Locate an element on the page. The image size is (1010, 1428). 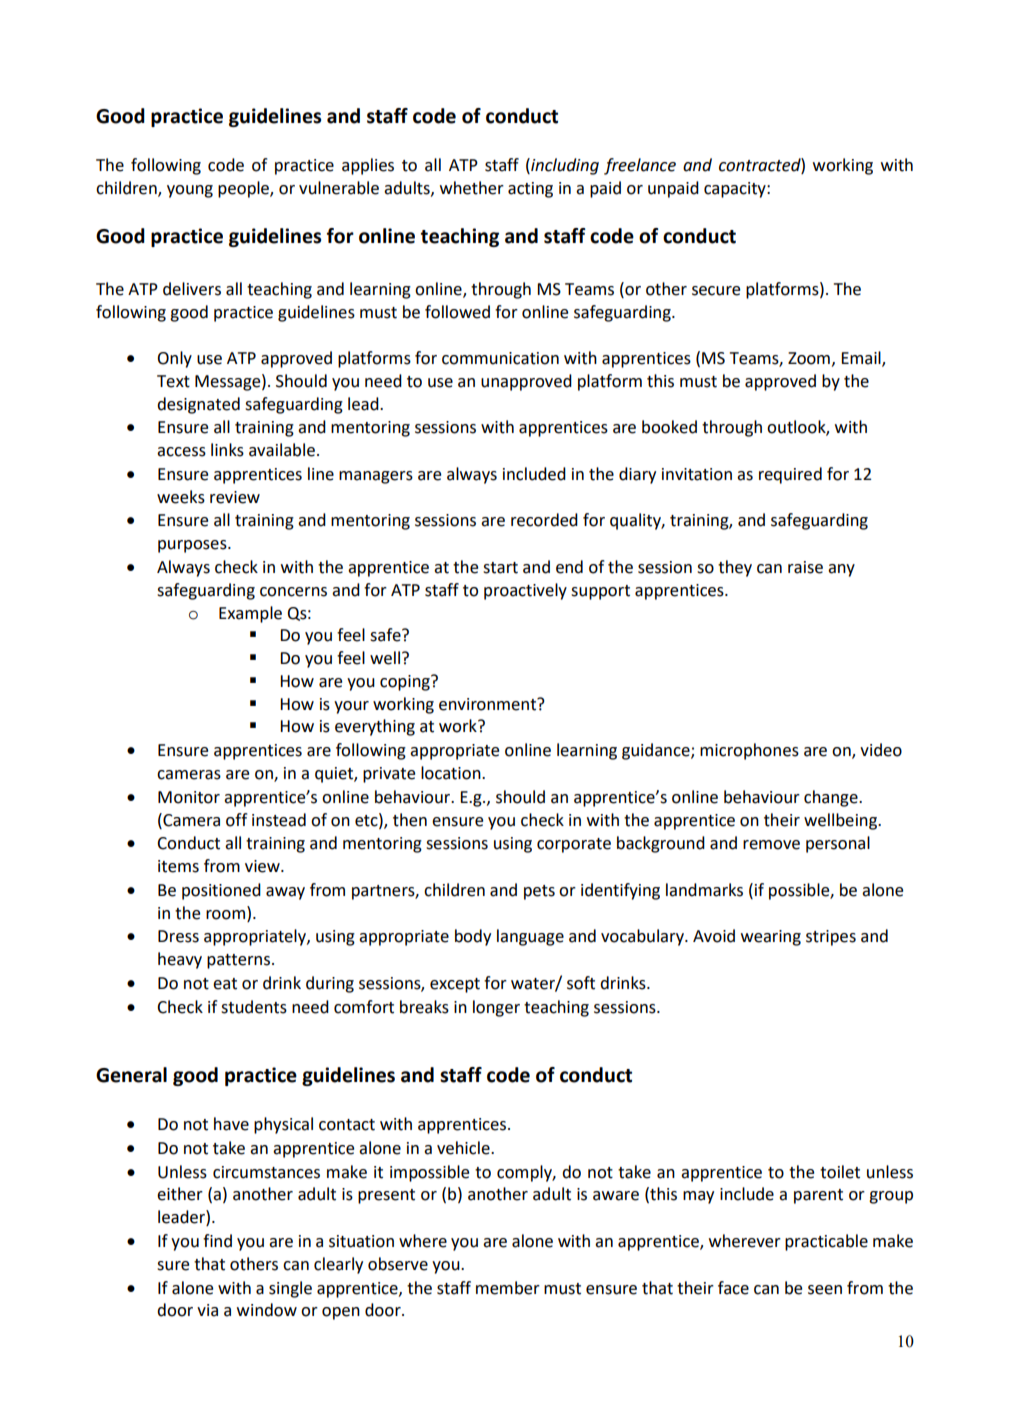
microphones is located at coordinates (749, 751).
